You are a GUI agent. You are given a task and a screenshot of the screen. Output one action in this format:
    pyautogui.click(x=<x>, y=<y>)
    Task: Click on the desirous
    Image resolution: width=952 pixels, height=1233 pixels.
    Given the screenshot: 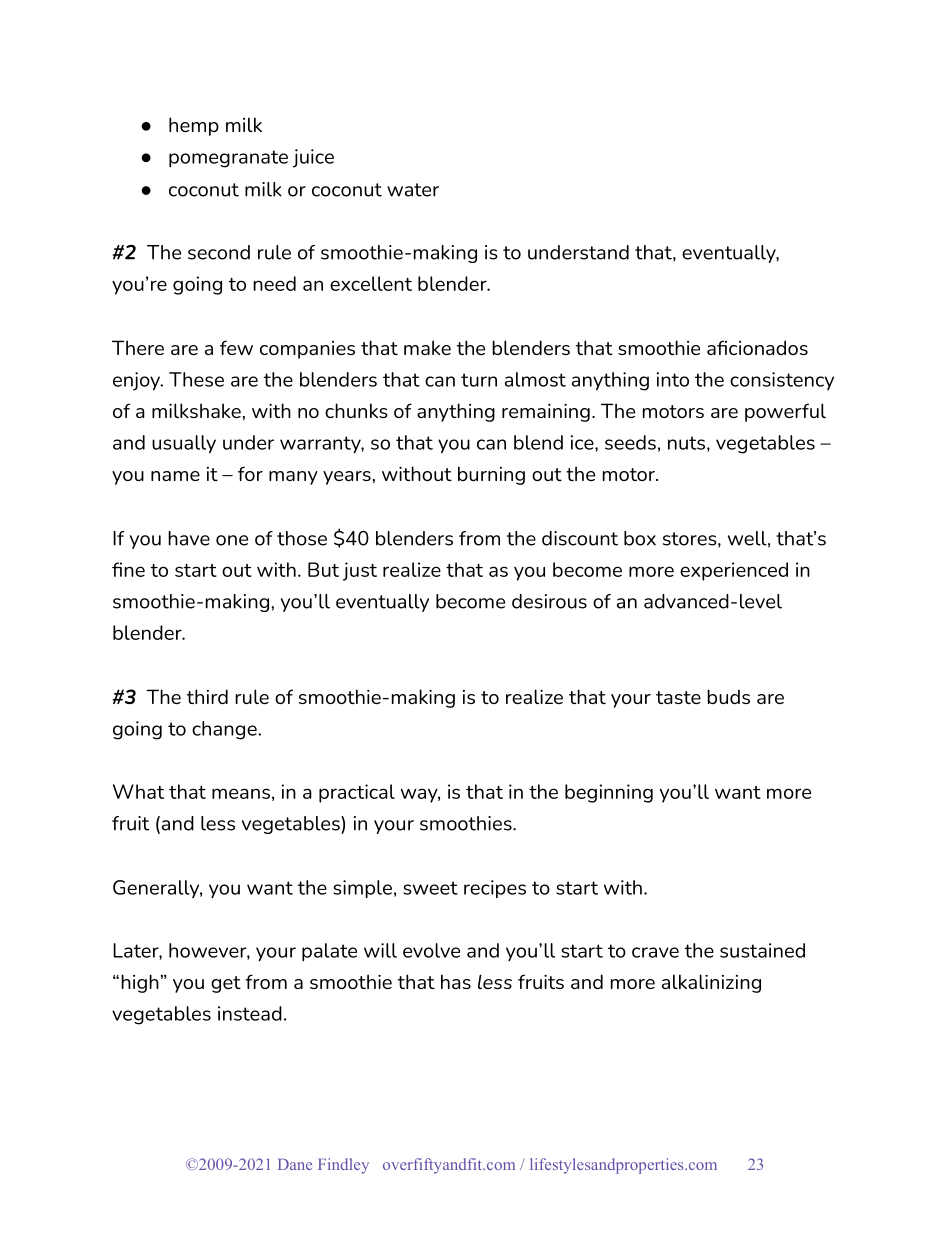 What is the action you would take?
    pyautogui.click(x=549, y=601)
